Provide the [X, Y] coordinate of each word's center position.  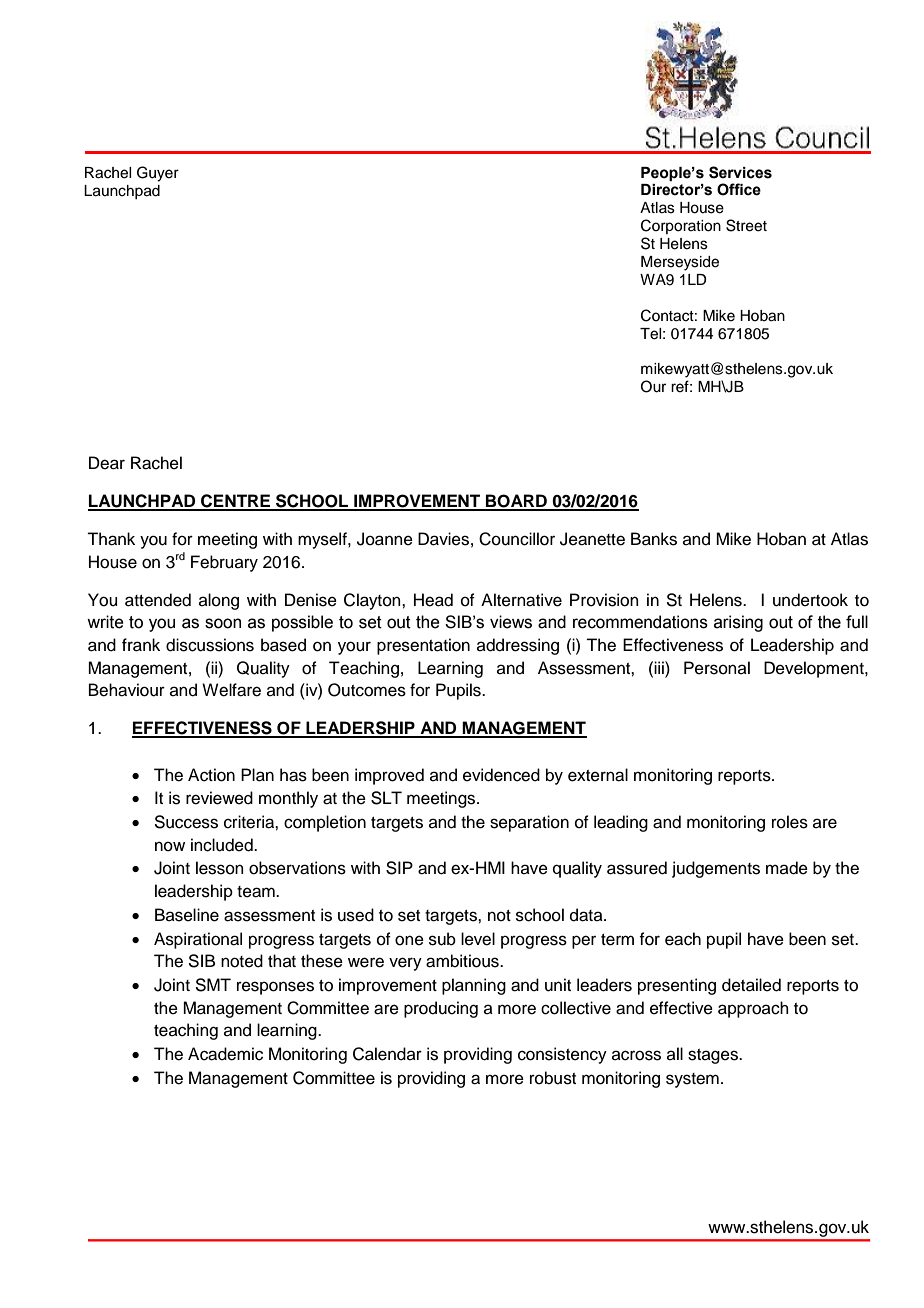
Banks [654, 539]
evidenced [501, 775]
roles [790, 822]
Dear [107, 463]
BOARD [516, 502]
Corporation [681, 226]
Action [211, 775]
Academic [225, 1054]
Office [739, 189]
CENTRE [235, 502]
